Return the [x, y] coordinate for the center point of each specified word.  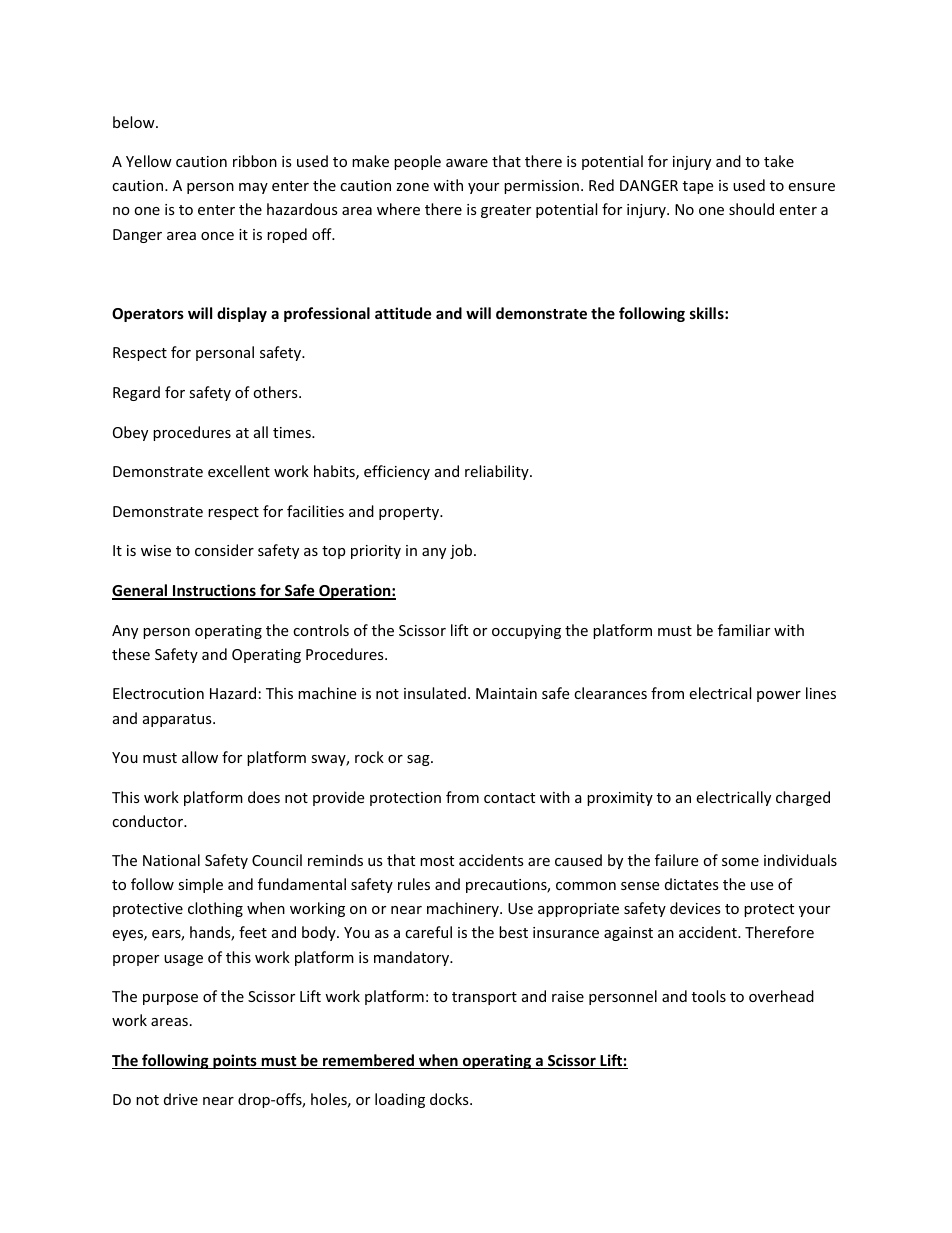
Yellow [149, 161]
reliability [498, 472]
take [779, 161]
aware [467, 163]
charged [803, 798]
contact [509, 798]
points [235, 1061]
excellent [239, 471]
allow [200, 757]
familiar [744, 630]
